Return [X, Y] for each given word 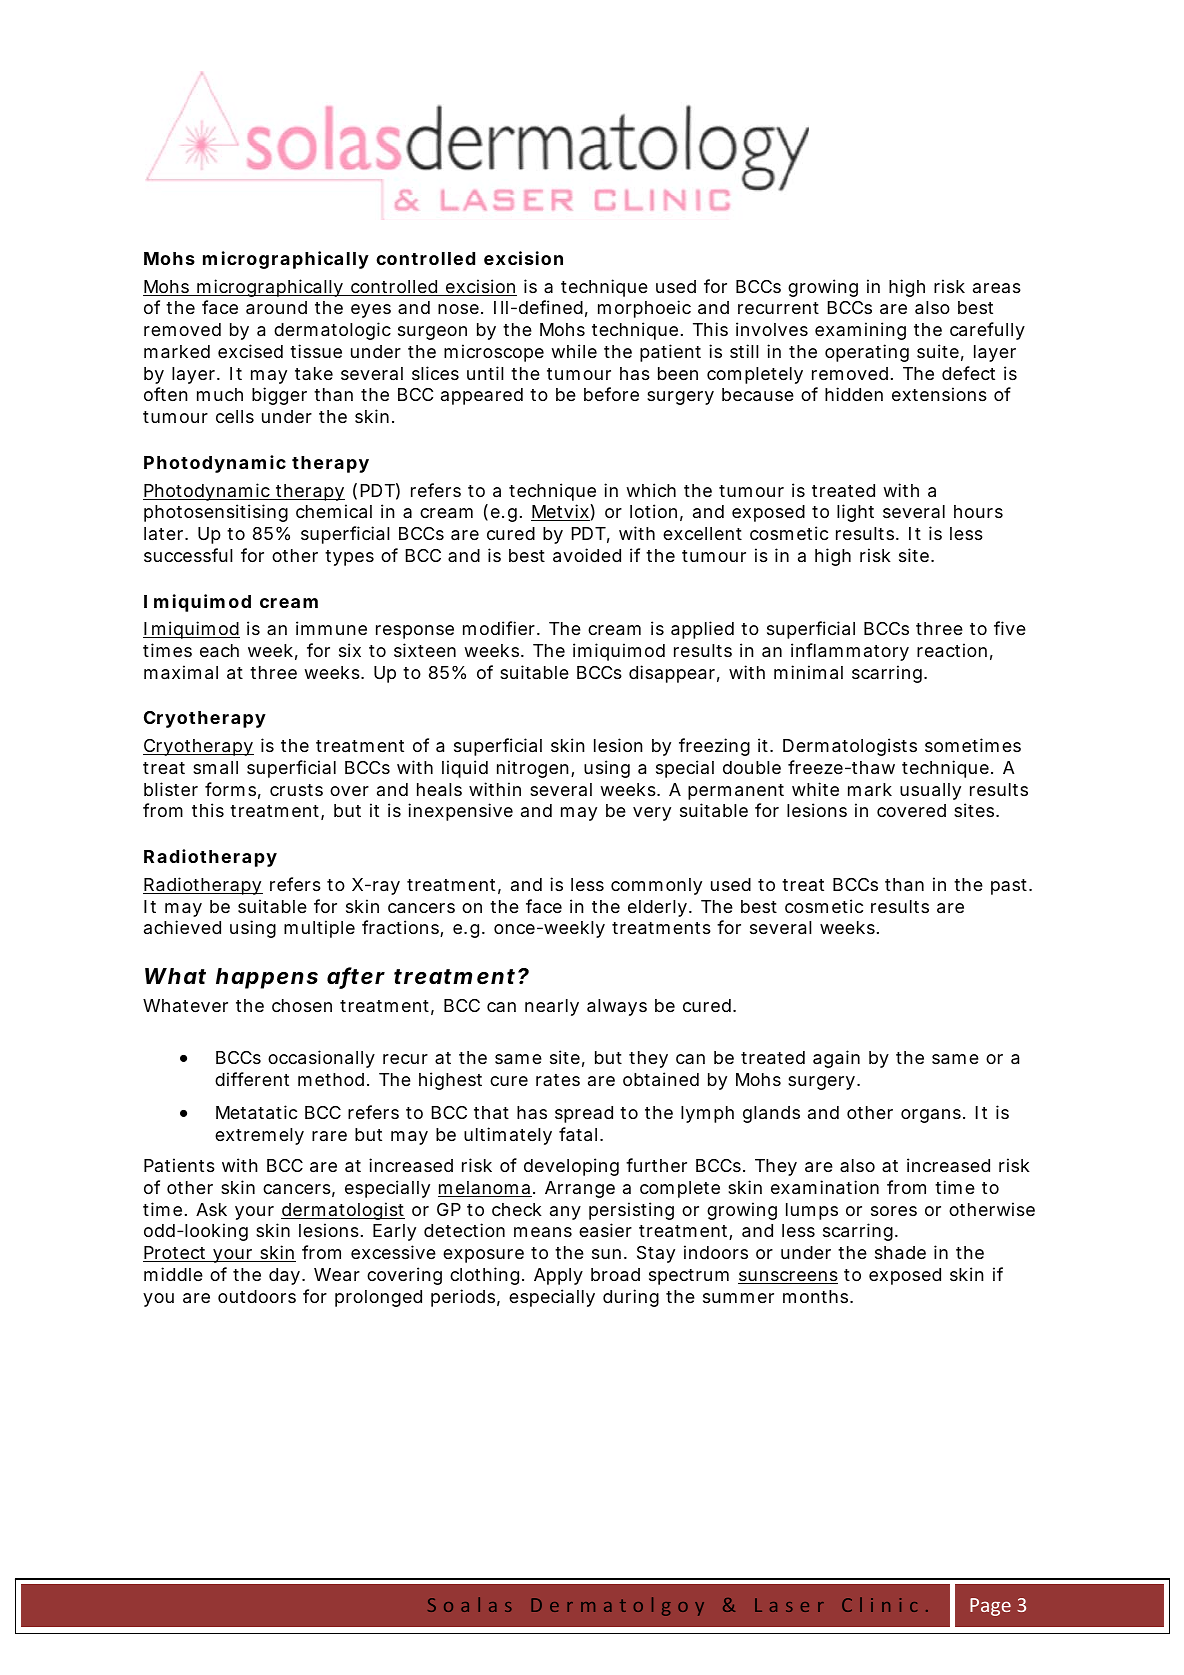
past [1010, 887]
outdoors [257, 1296]
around [276, 308]
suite [938, 351]
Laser [789, 1605]
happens [267, 978]
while [574, 351]
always [617, 1007]
